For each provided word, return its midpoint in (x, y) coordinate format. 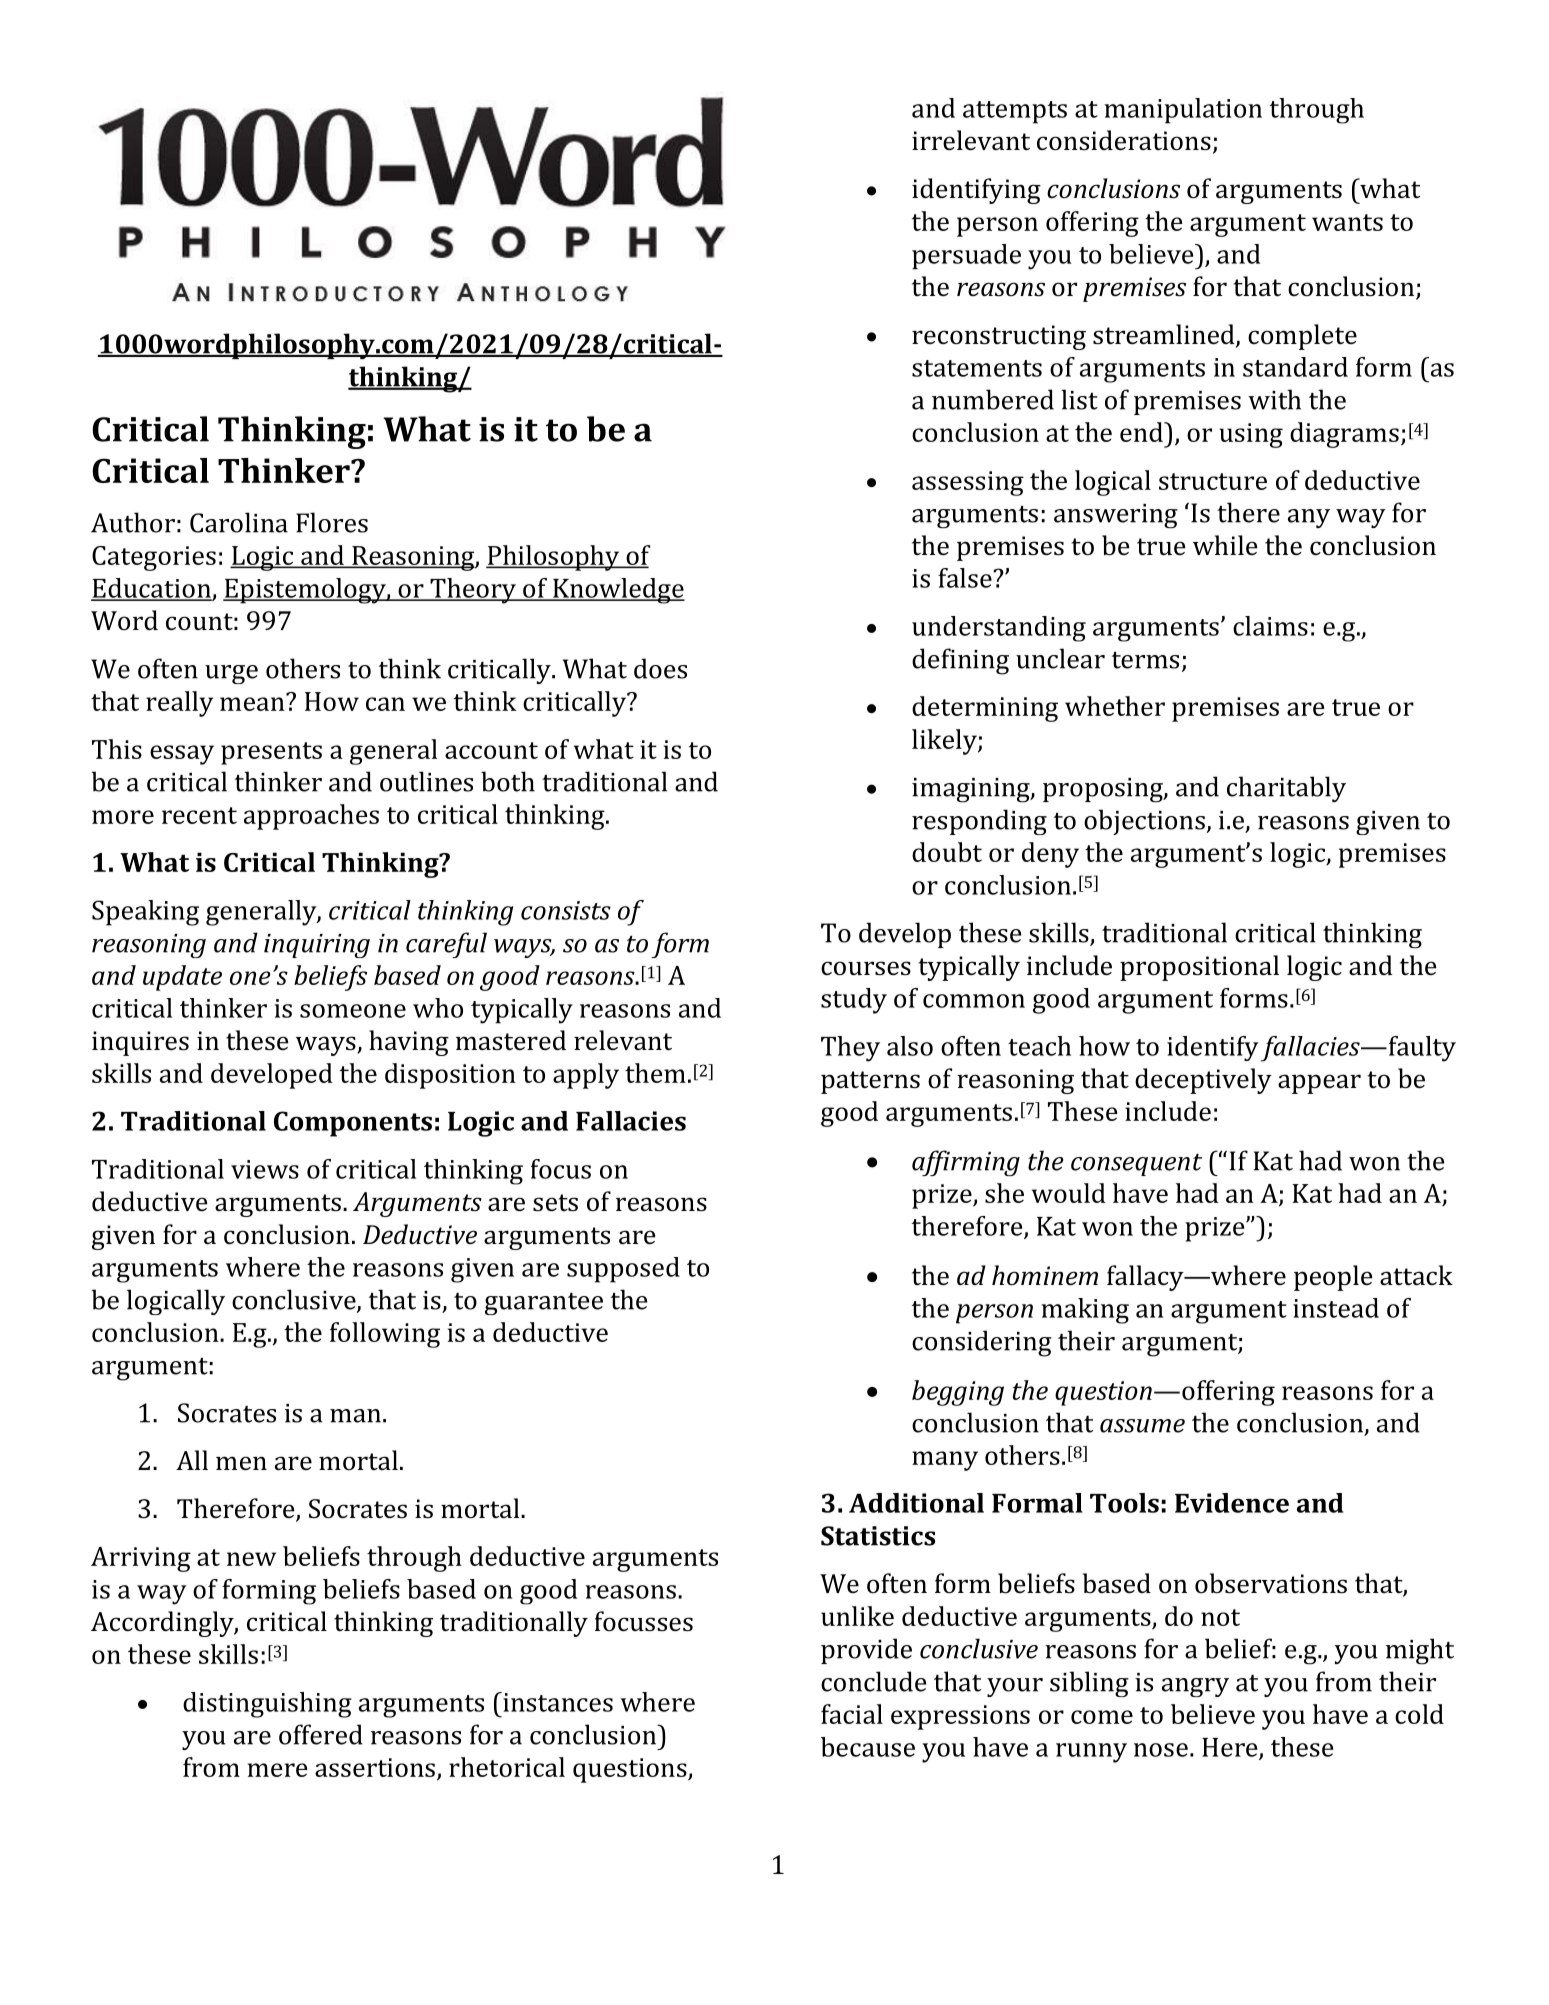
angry (1195, 1687)
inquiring (317, 946)
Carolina (239, 522)
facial (852, 1714)
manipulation (1183, 111)
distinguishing (267, 1705)
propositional (1199, 968)
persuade (966, 257)
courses (866, 968)
